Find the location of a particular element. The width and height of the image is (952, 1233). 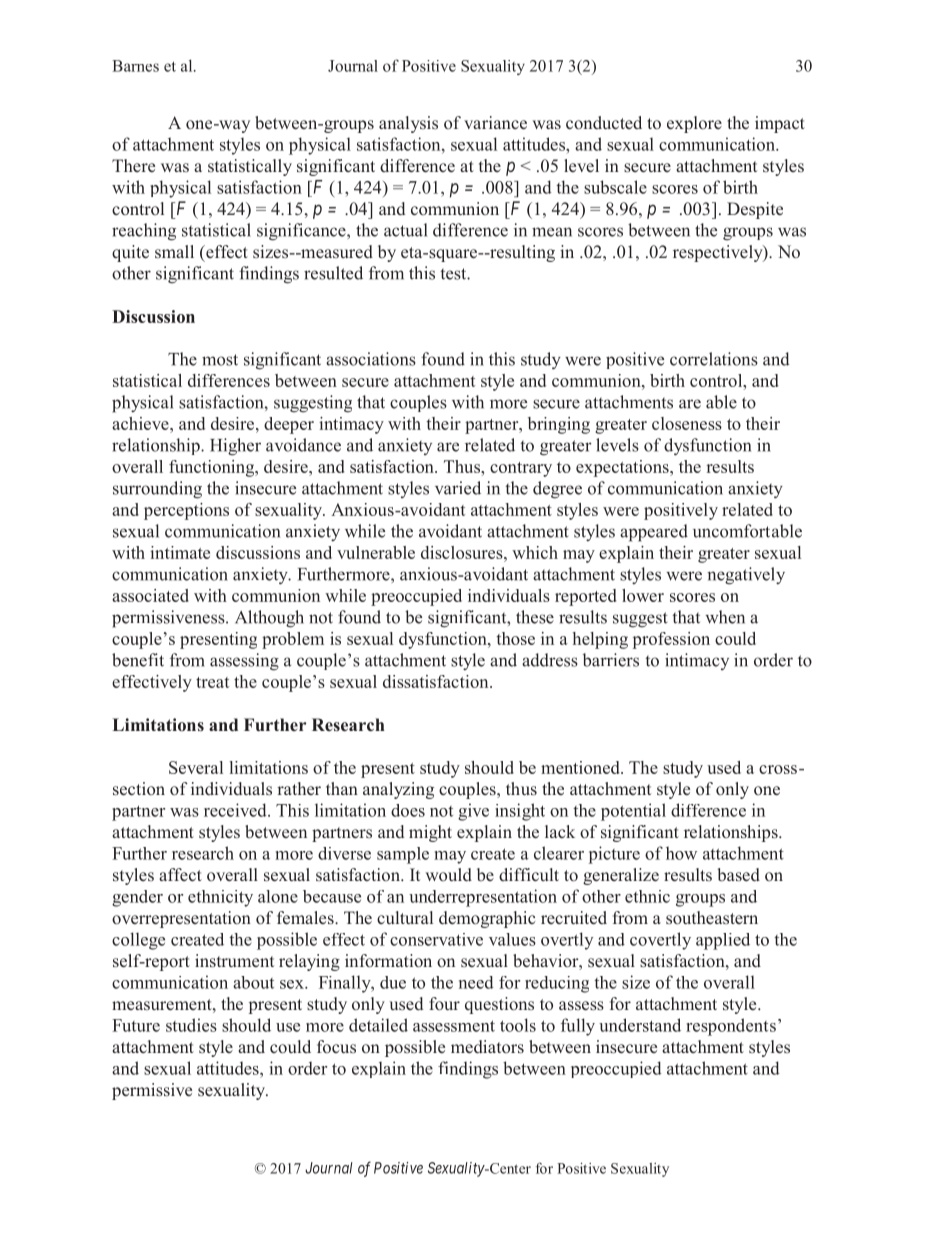

respondents is located at coordinates (731, 1027).
